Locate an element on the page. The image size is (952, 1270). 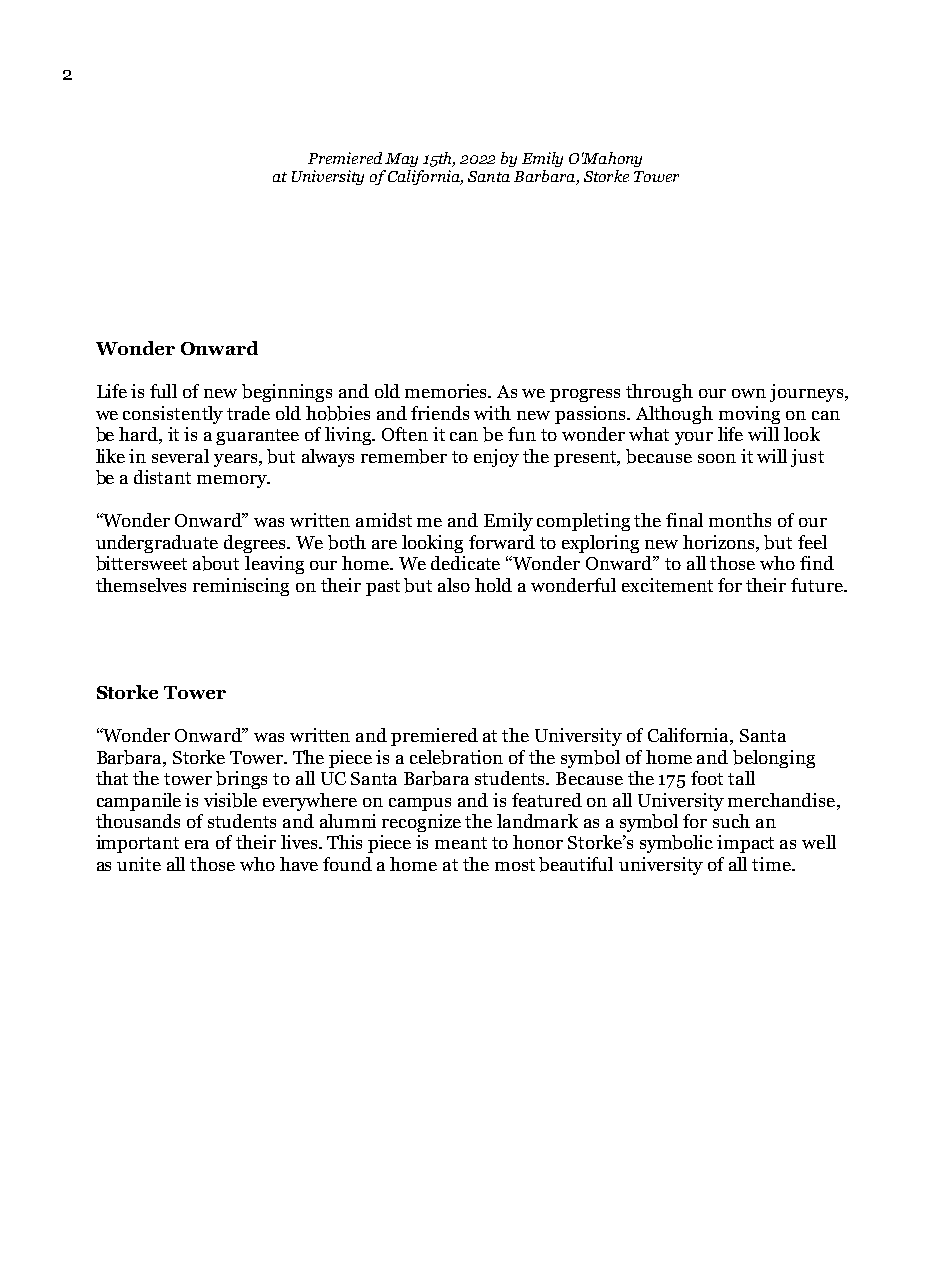
memory is located at coordinates (233, 481).
